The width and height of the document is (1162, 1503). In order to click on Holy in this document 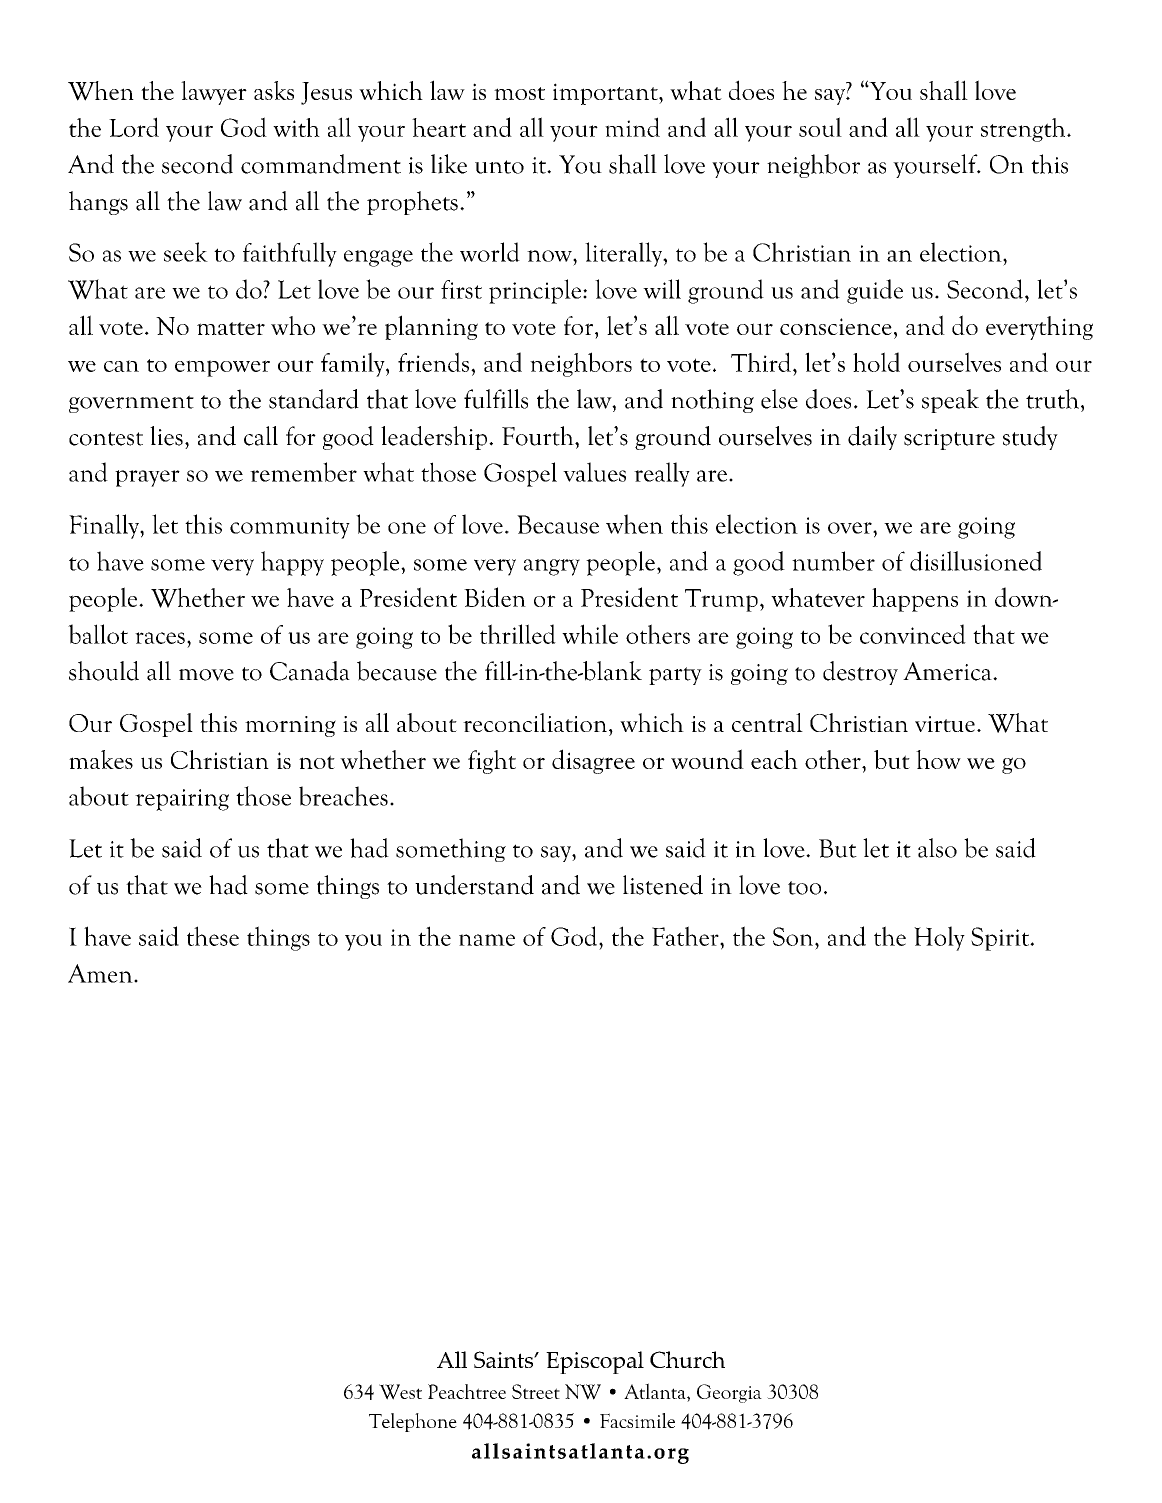, I will do `click(939, 938)`.
